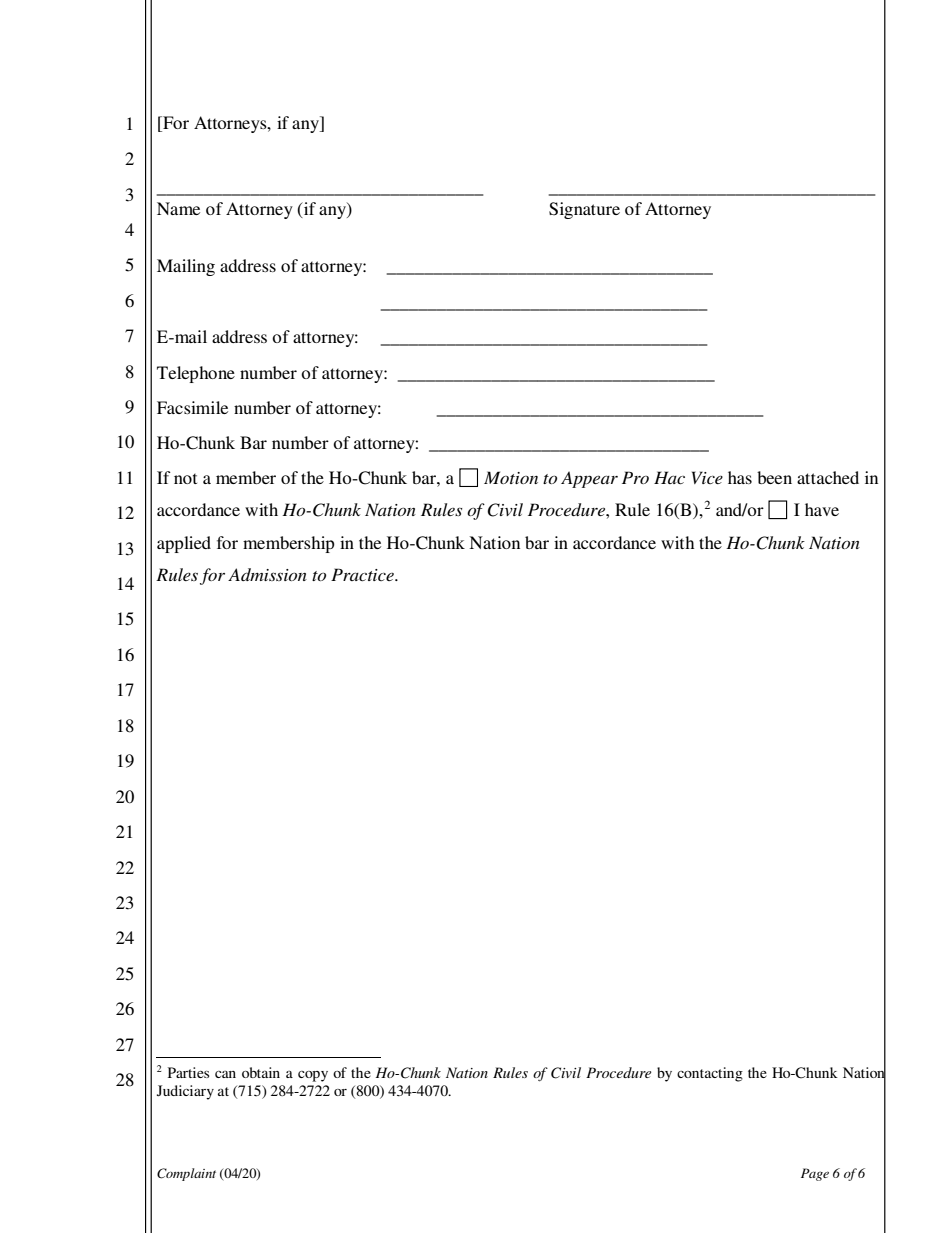 The image size is (952, 1233). I want to click on have, so click(822, 509).
